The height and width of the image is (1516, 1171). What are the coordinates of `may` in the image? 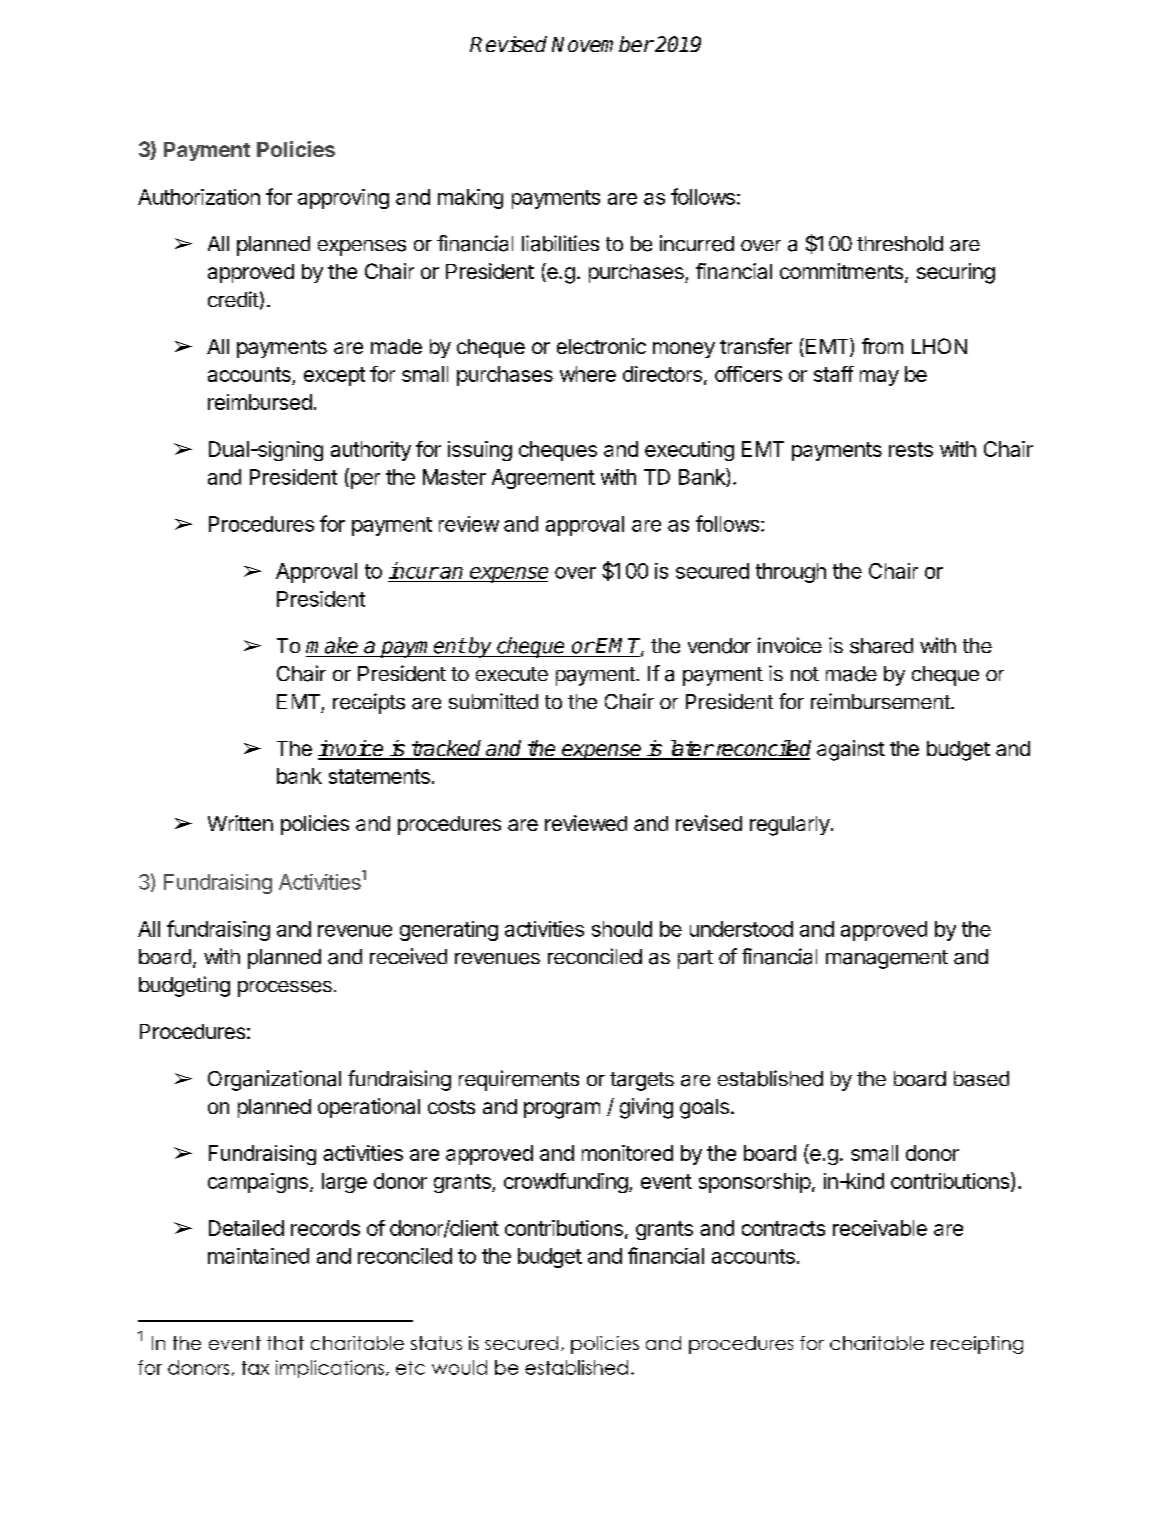 It's located at (879, 378).
